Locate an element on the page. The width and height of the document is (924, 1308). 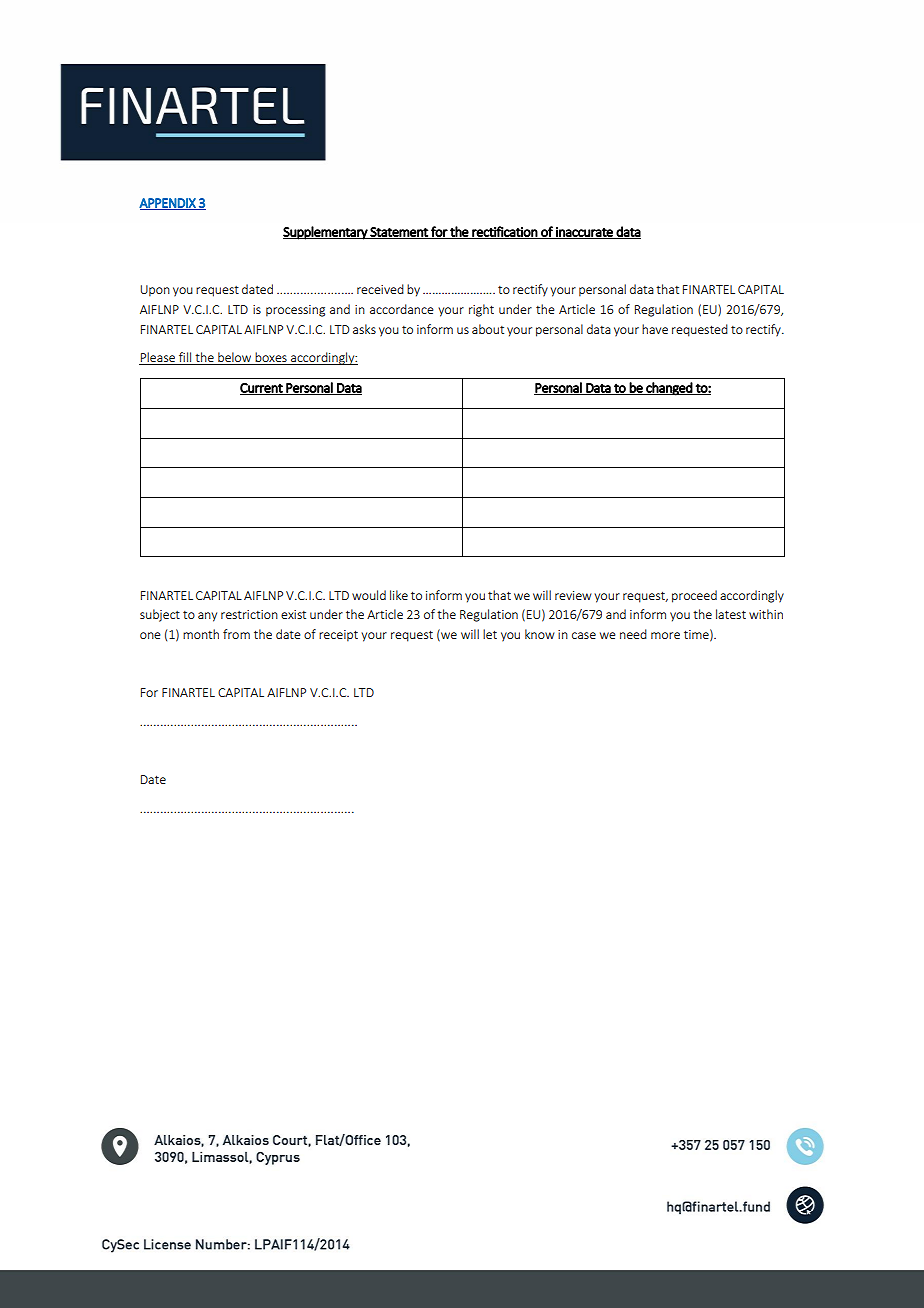
would is located at coordinates (369, 595).
